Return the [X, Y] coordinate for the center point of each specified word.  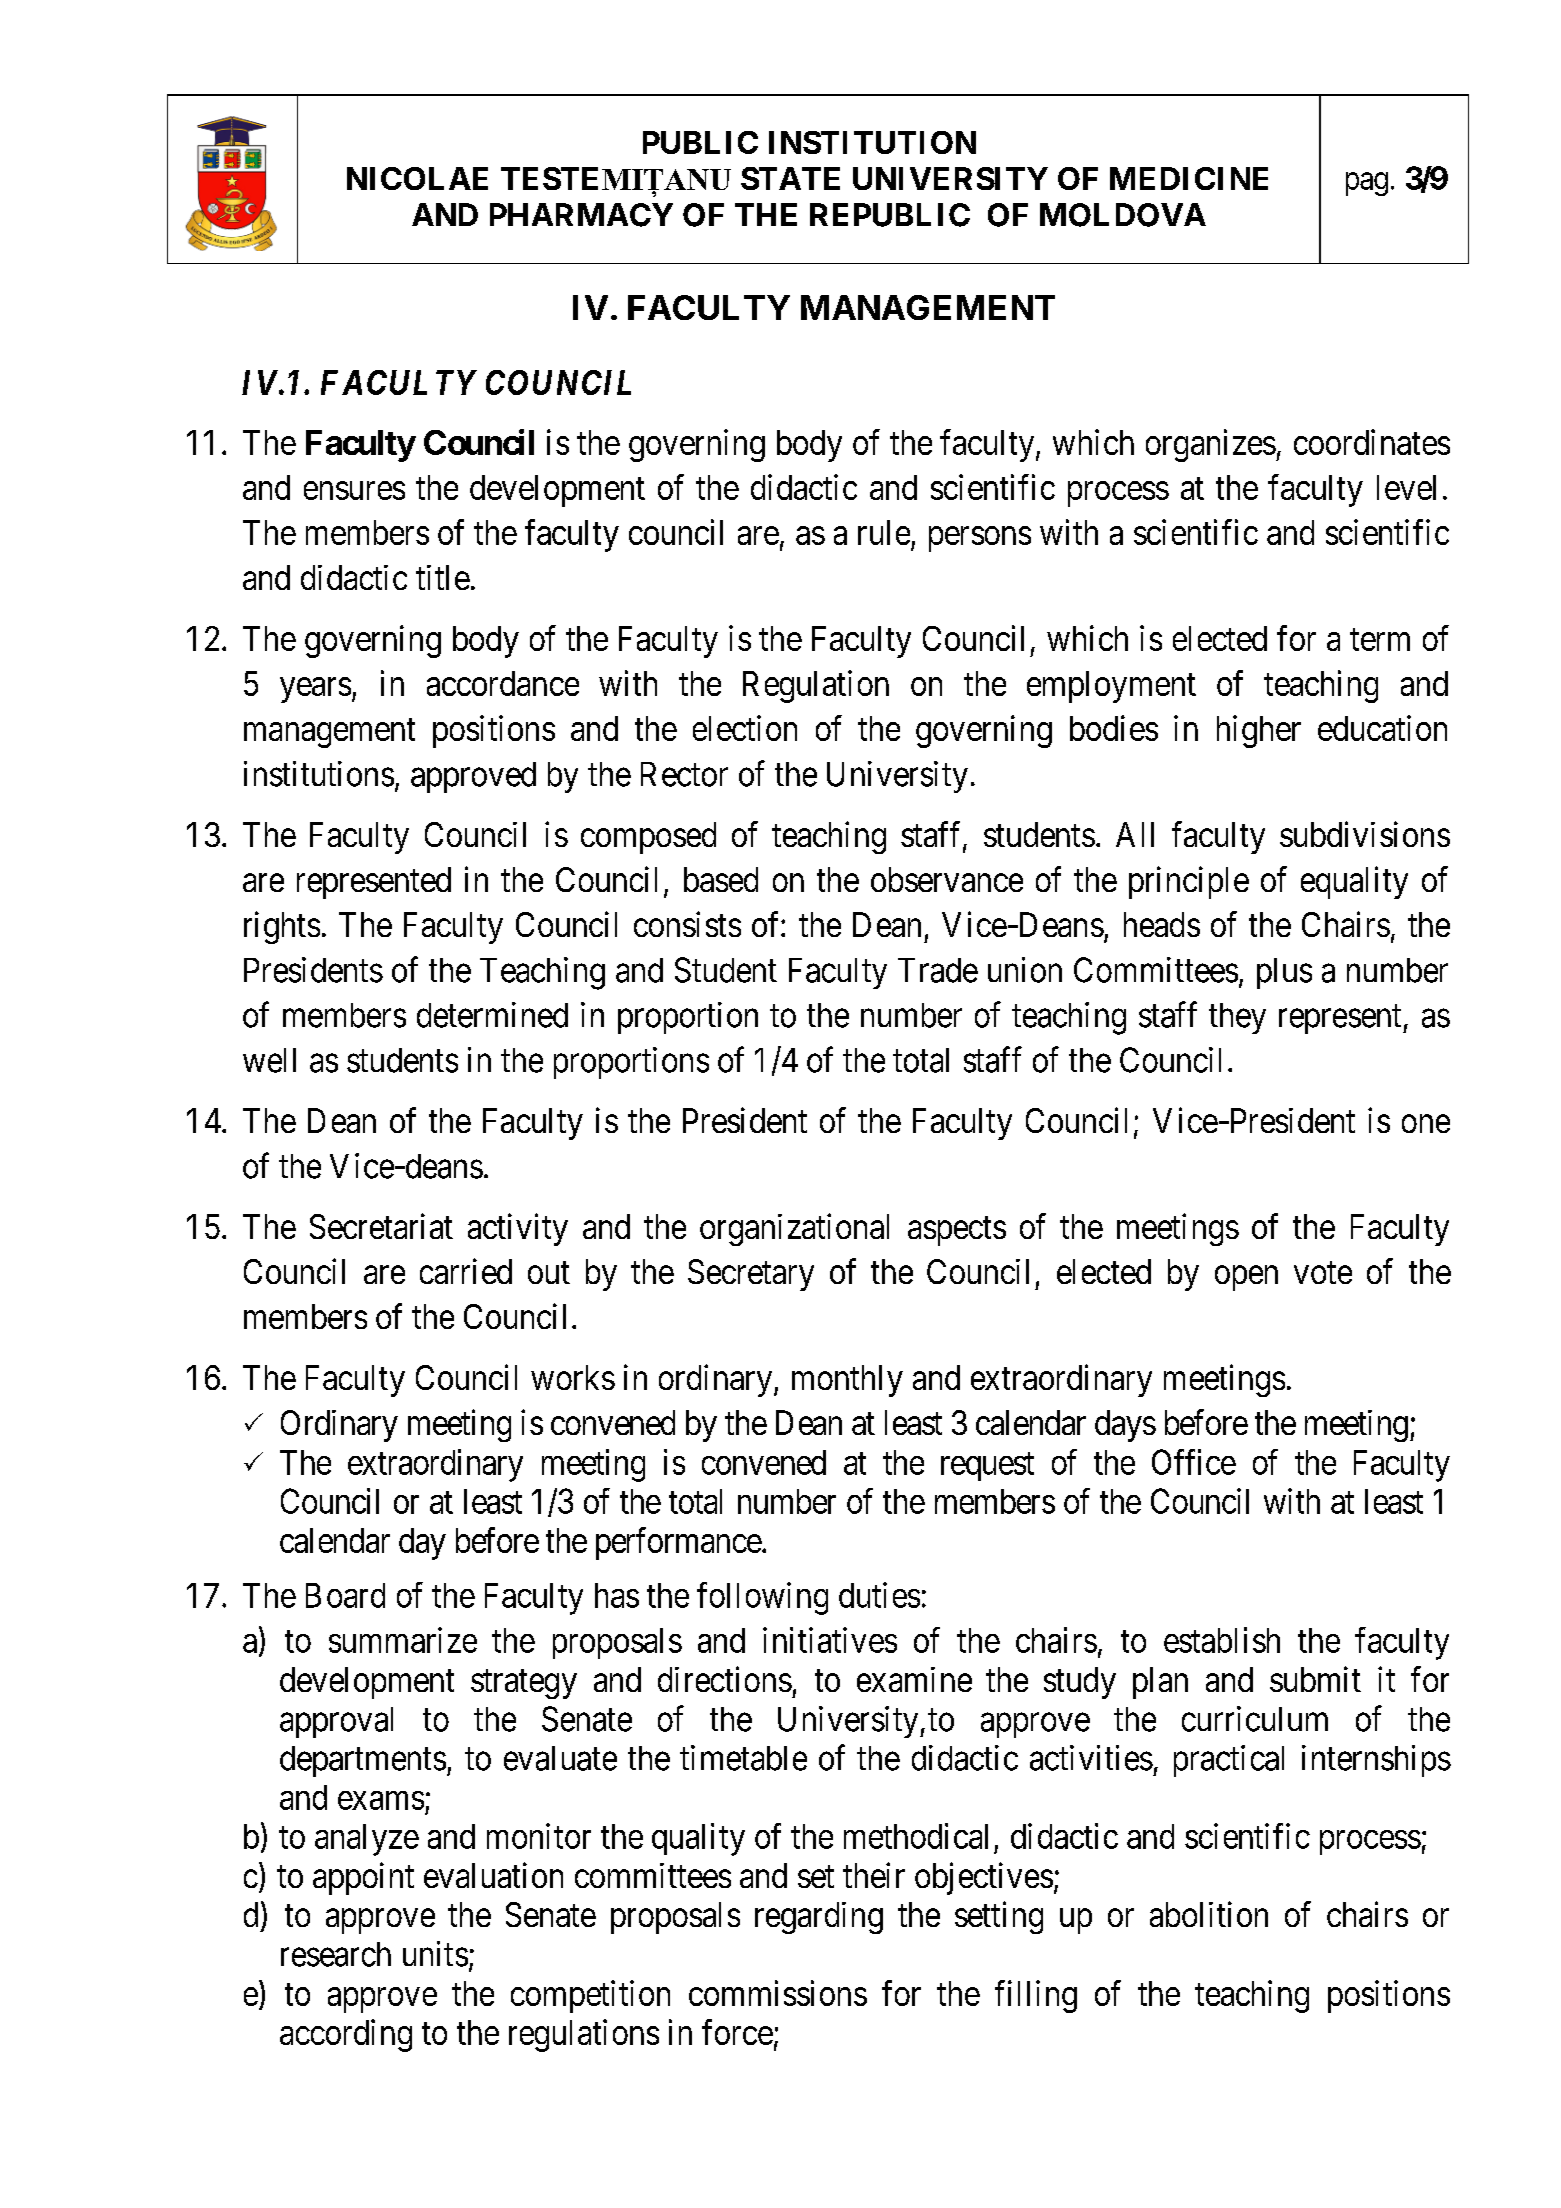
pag [1367, 184]
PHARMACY [581, 215]
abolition [1209, 1914]
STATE [790, 178]
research [336, 1954]
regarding [819, 1918]
